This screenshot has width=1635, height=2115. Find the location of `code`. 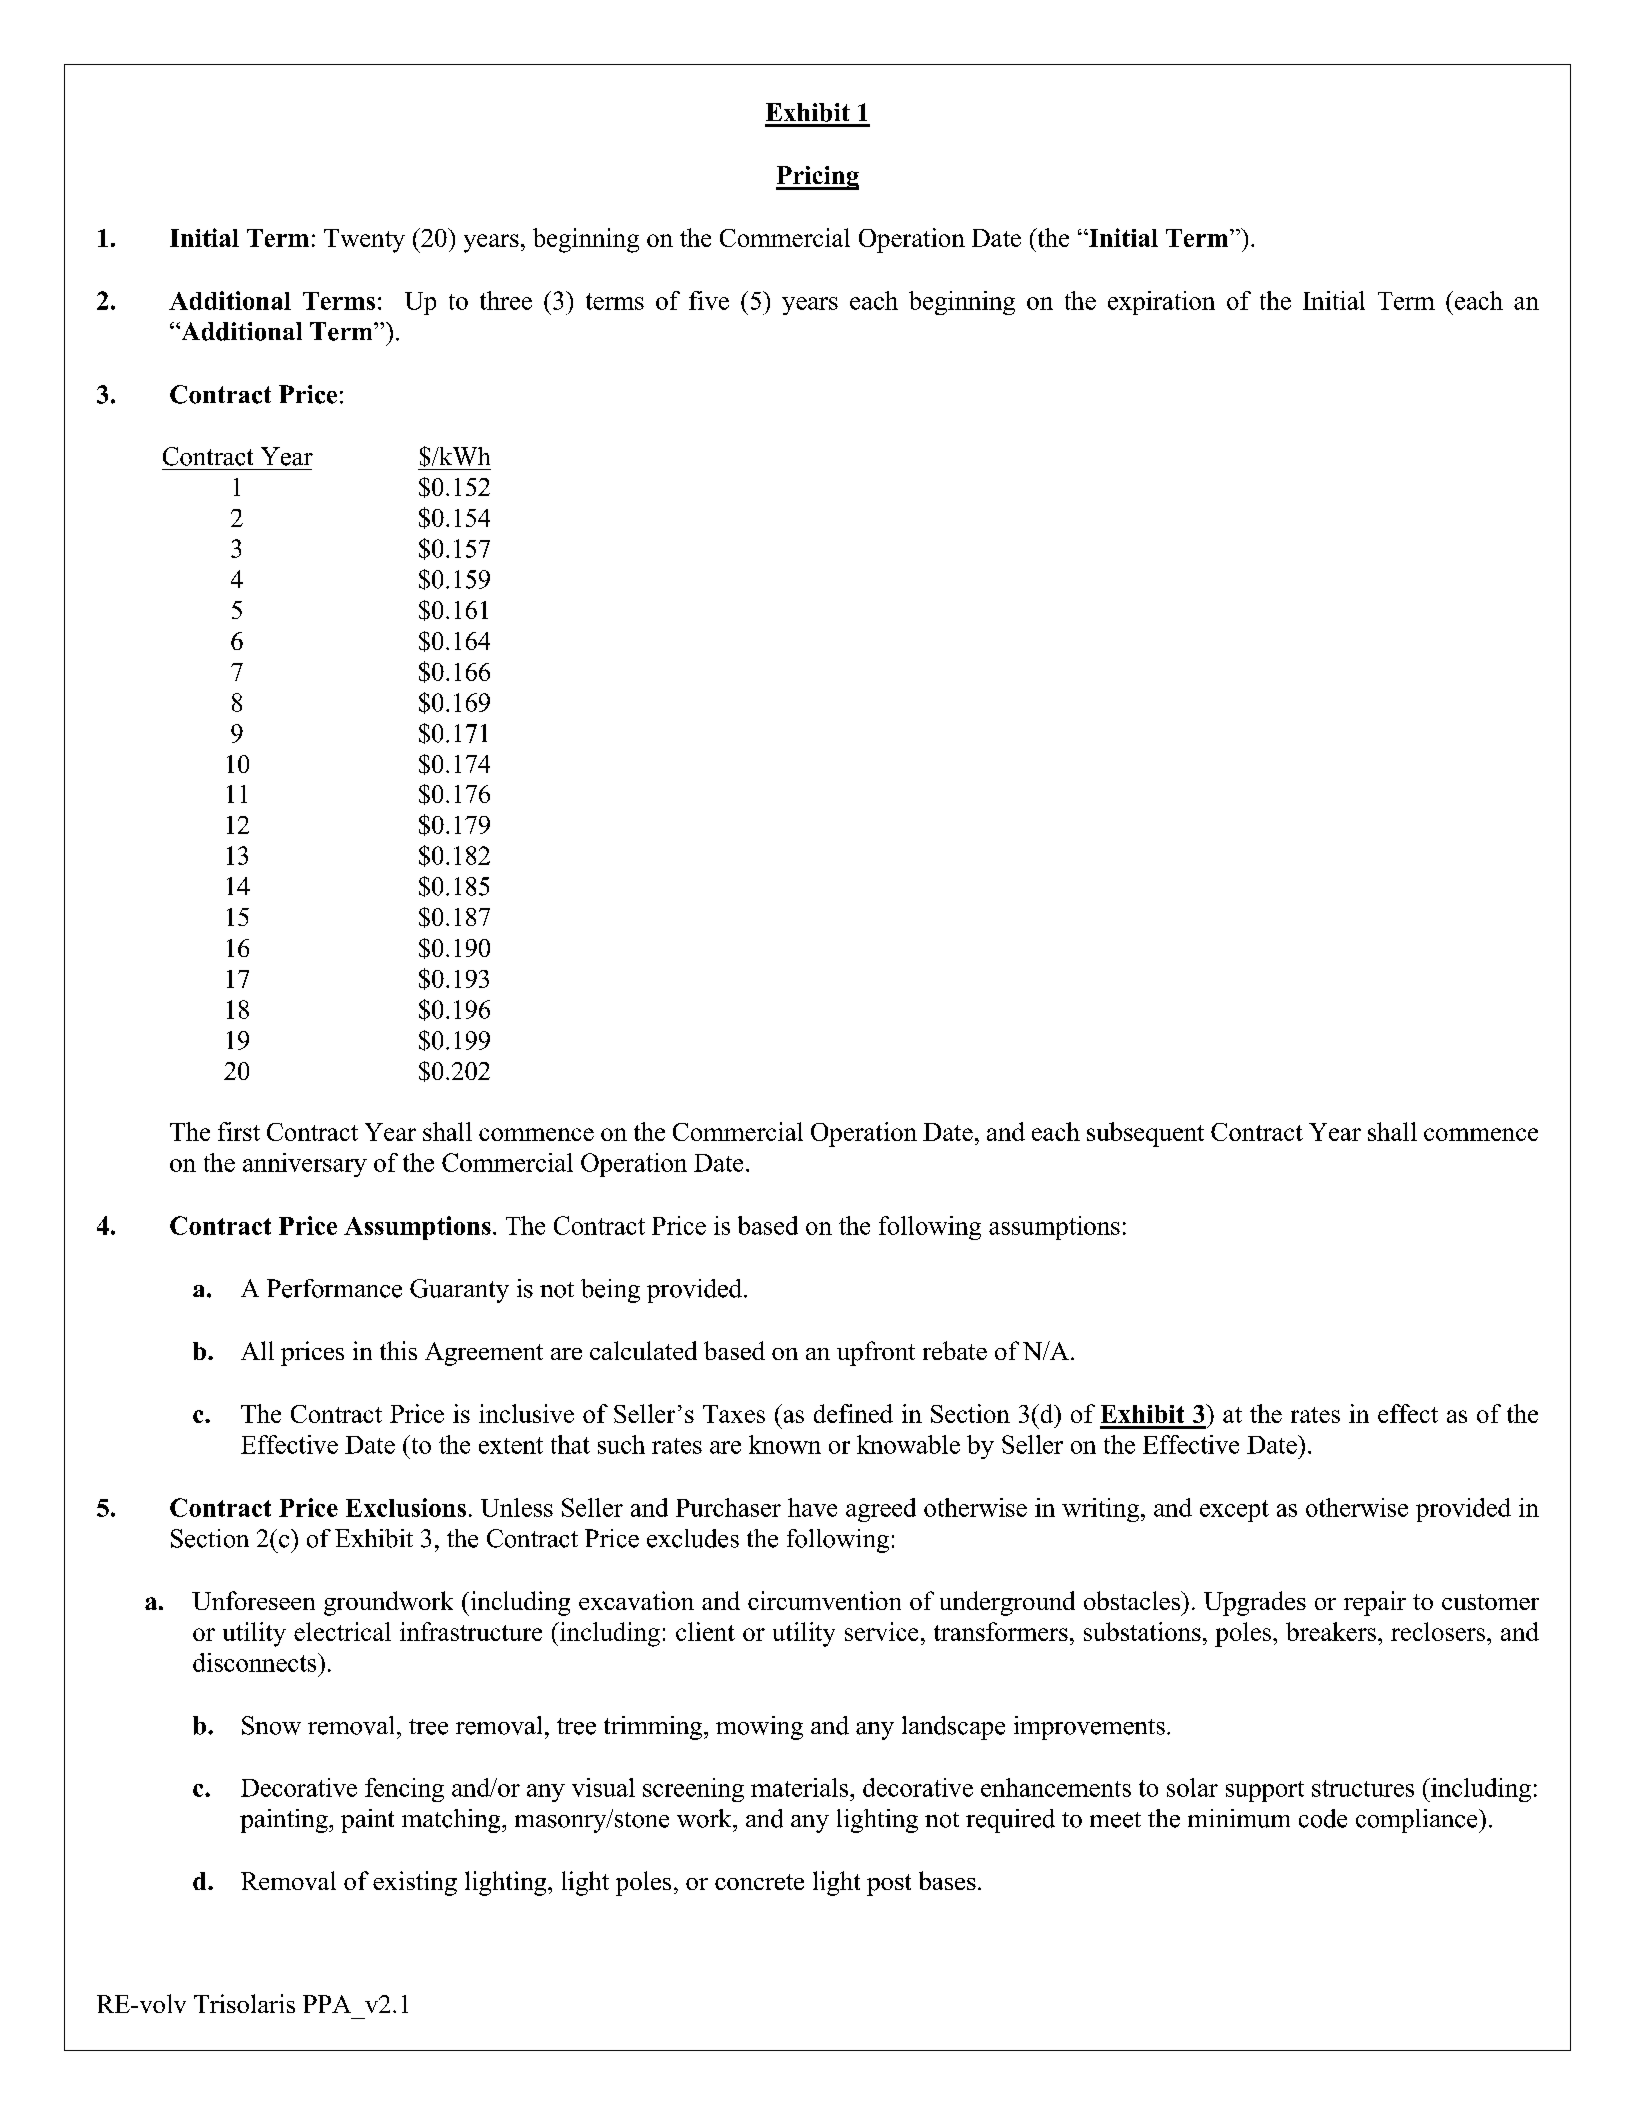

code is located at coordinates (1323, 1818).
